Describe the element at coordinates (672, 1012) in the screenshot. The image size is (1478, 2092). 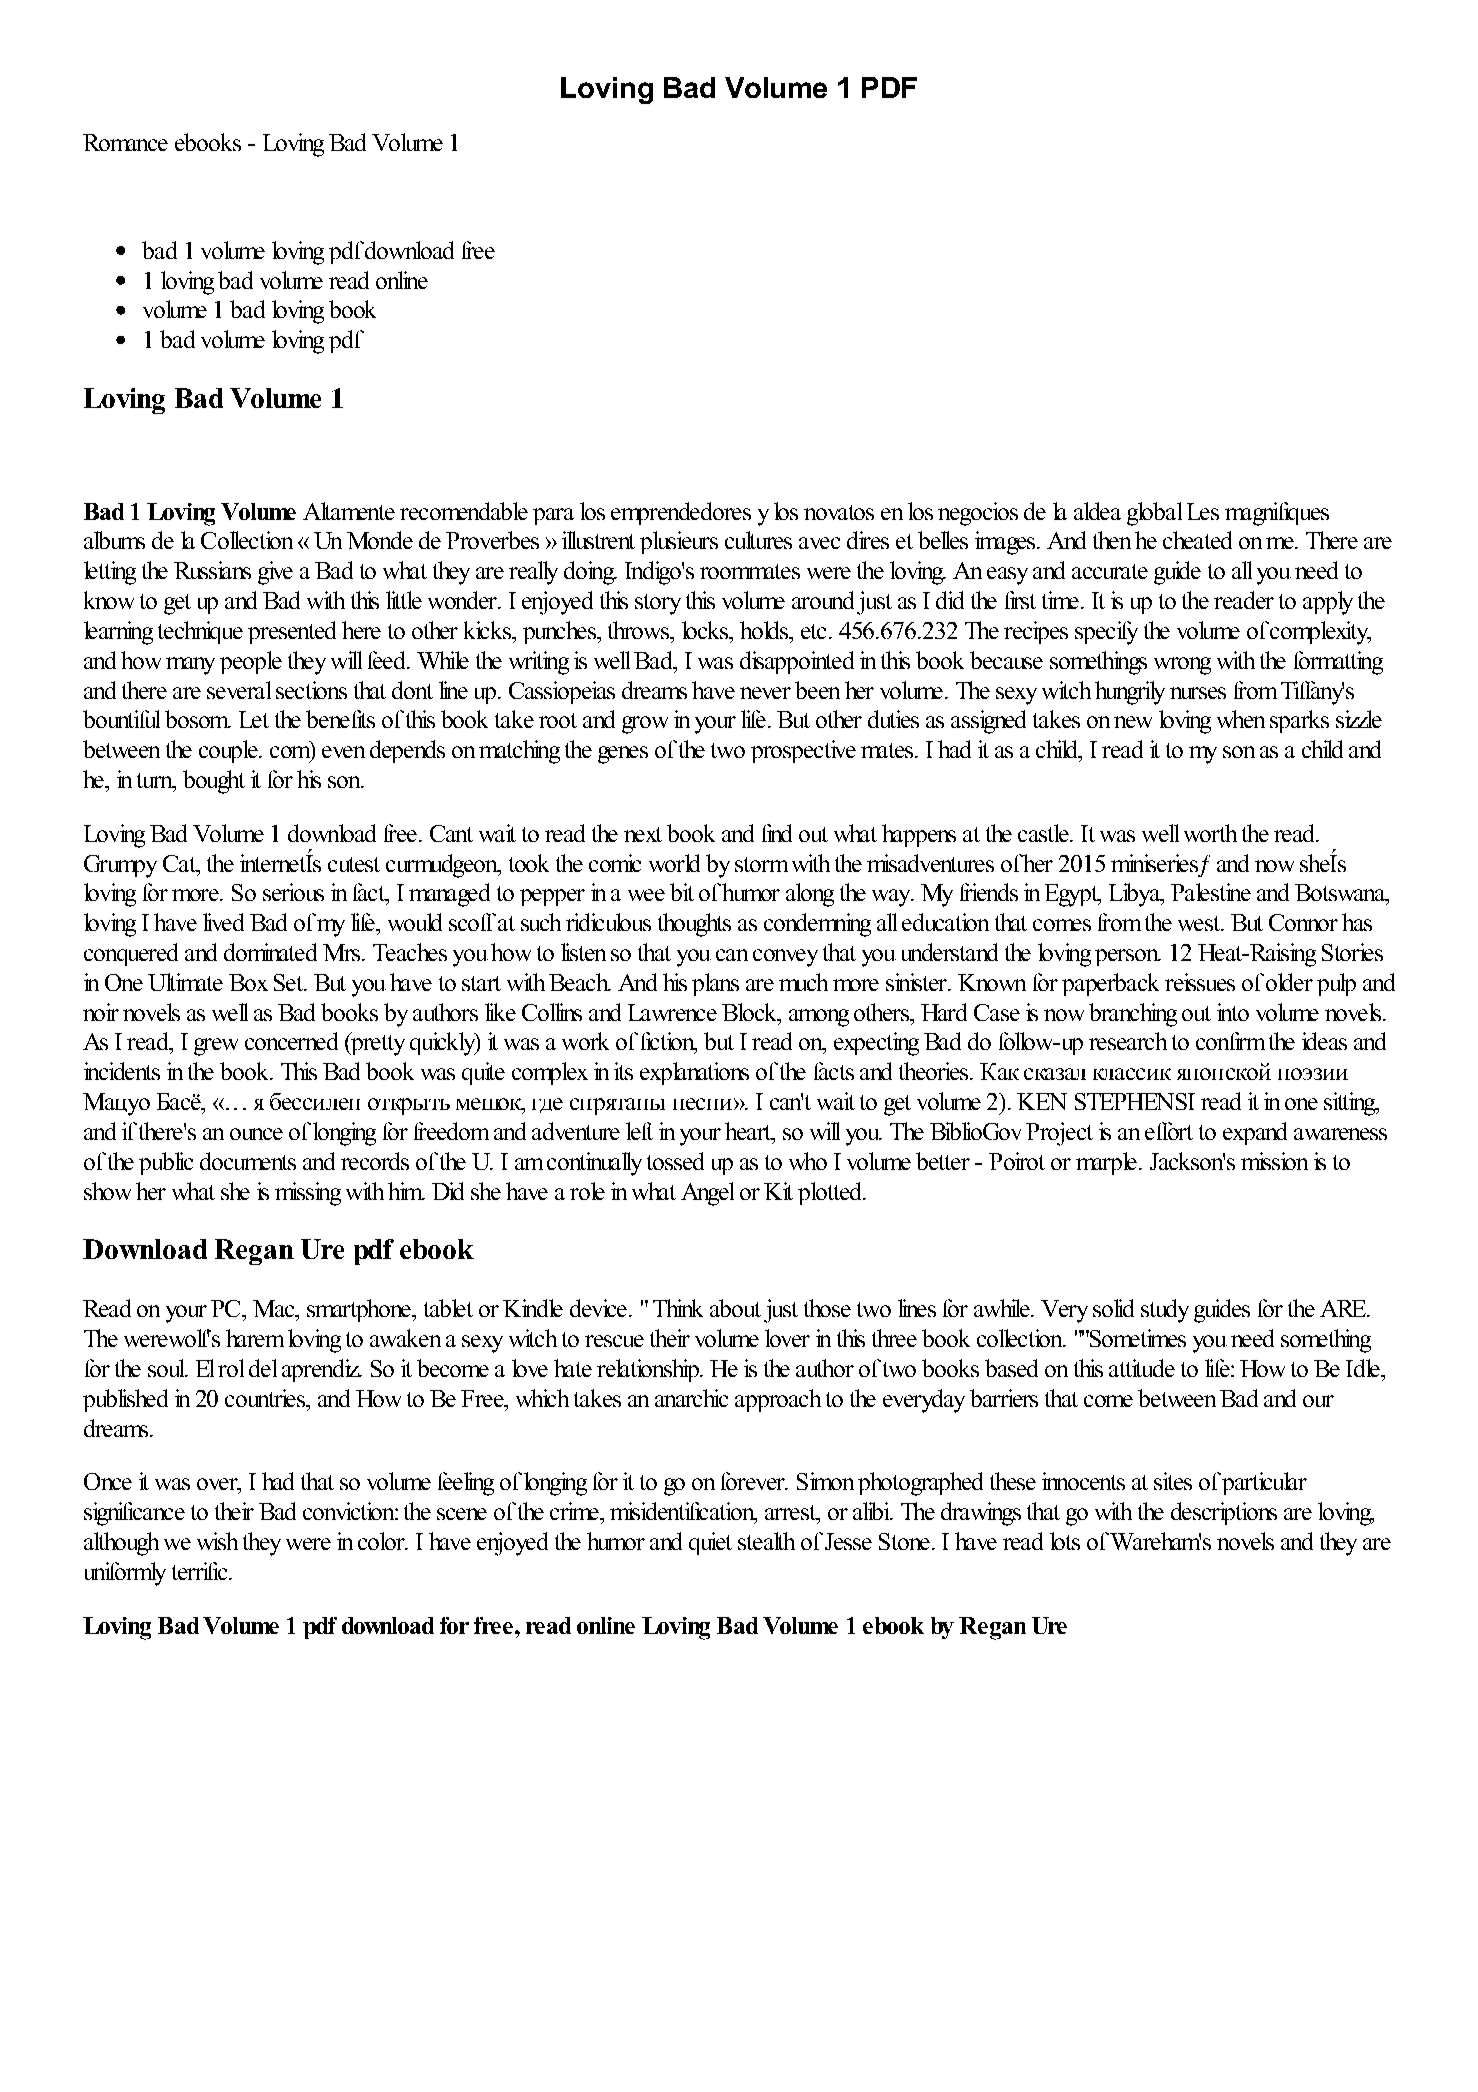
I see `Lawrence` at that location.
